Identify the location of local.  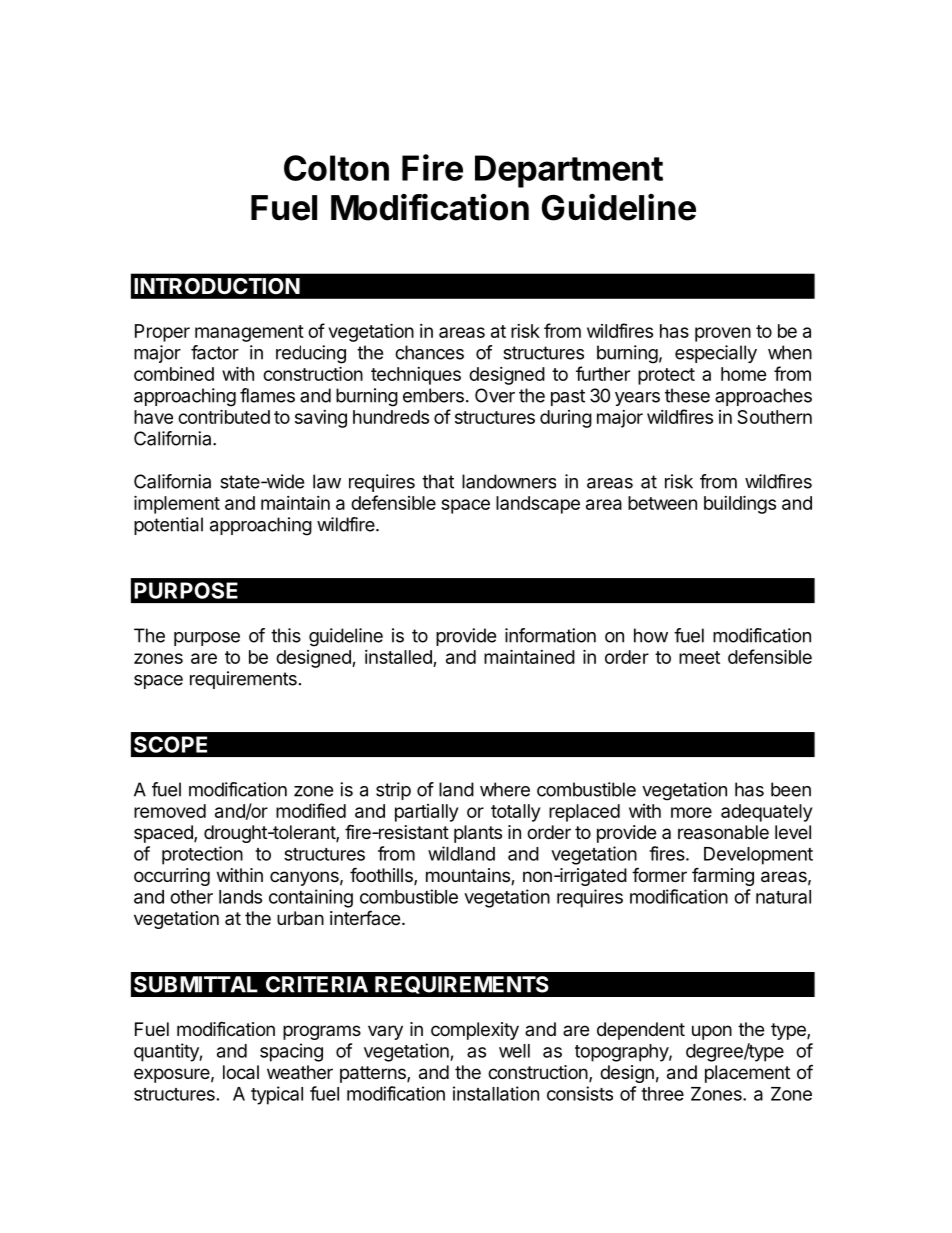
(241, 1072).
